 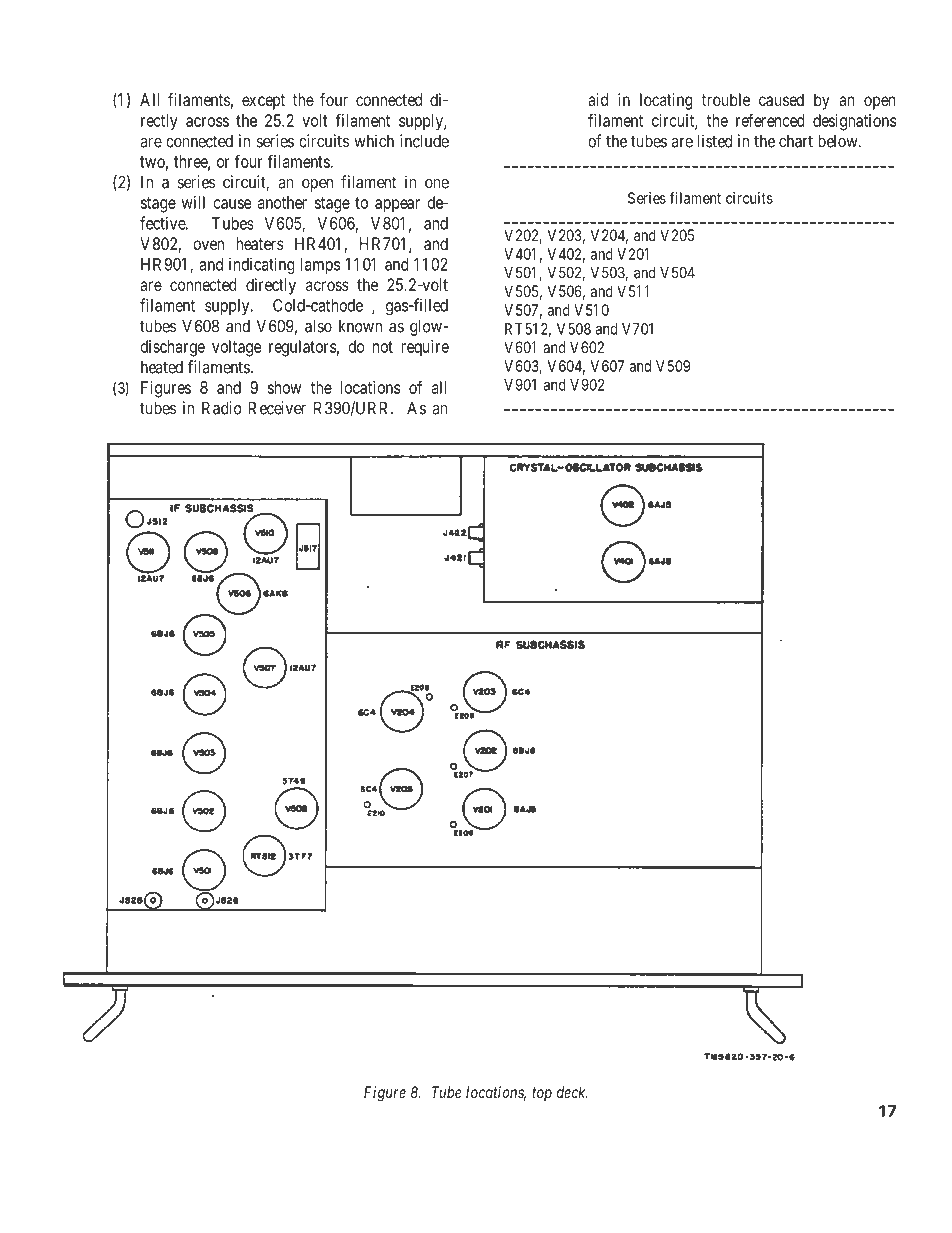 What do you see at coordinates (770, 120) in the screenshot?
I see `referenced` at bounding box center [770, 120].
